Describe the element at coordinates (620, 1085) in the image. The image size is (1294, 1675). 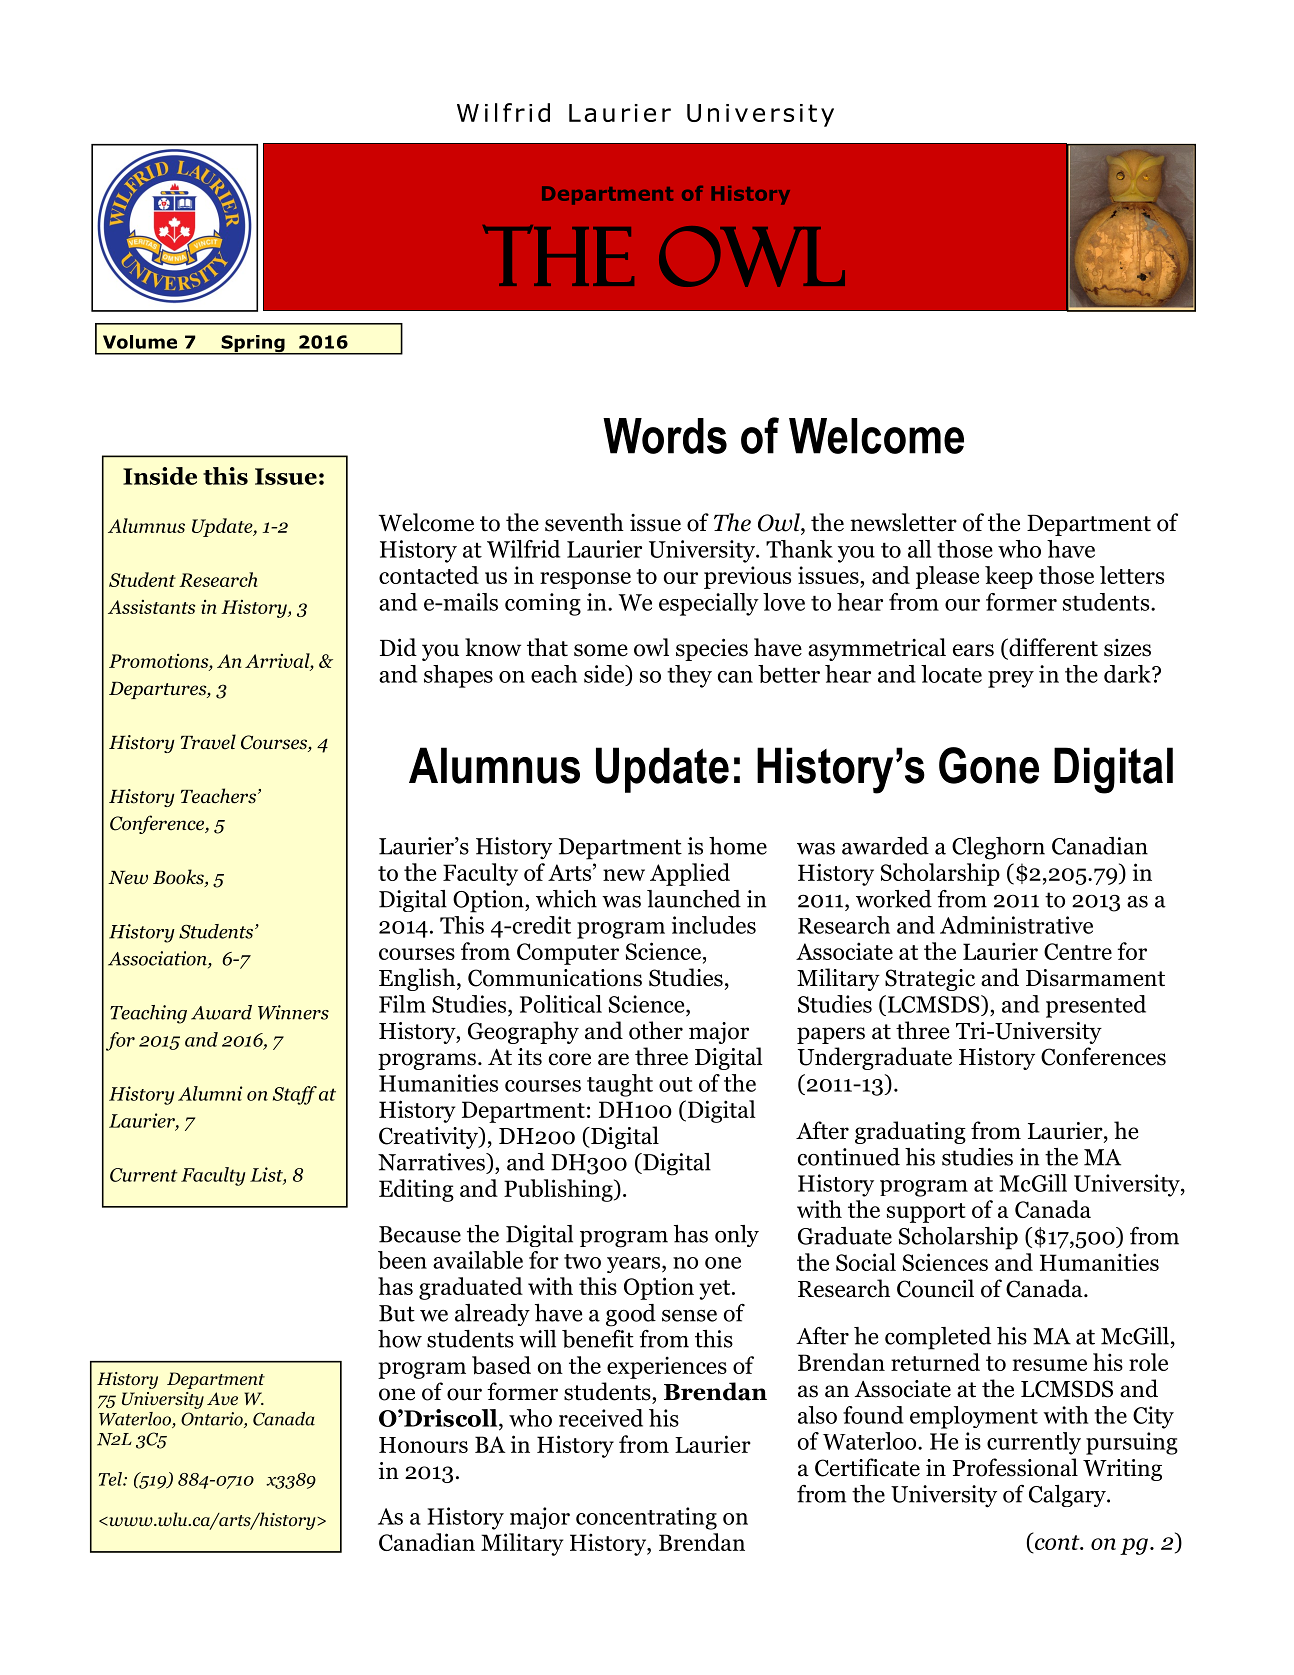
I see `taught` at that location.
